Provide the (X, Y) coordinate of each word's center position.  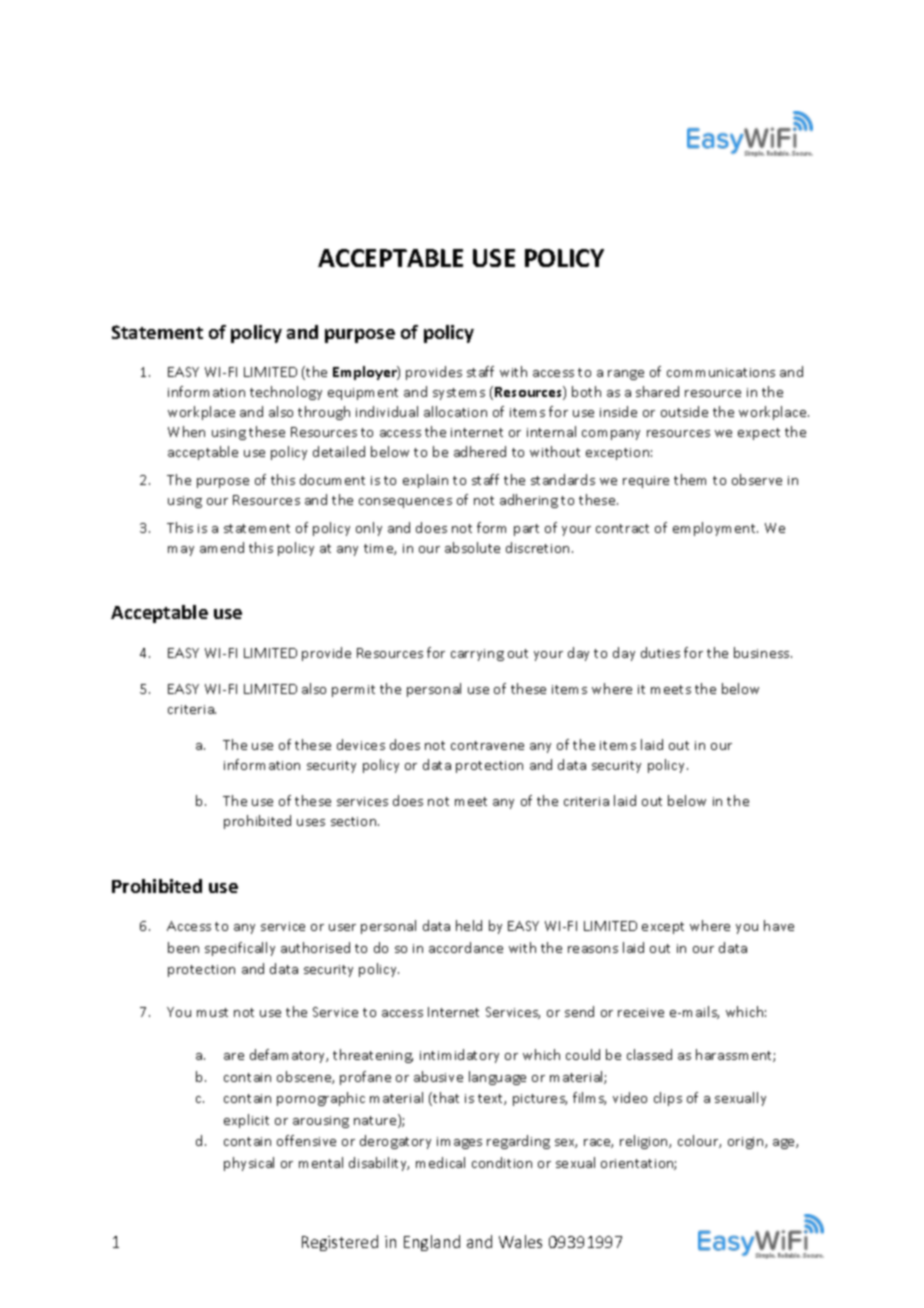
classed (649, 1054)
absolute (472, 547)
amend (222, 547)
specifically (240, 949)
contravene (487, 745)
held (469, 925)
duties (660, 652)
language (497, 1078)
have (779, 925)
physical (249, 1164)
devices (361, 744)
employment (715, 529)
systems (459, 394)
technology (286, 393)
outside (684, 411)
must (212, 1012)
